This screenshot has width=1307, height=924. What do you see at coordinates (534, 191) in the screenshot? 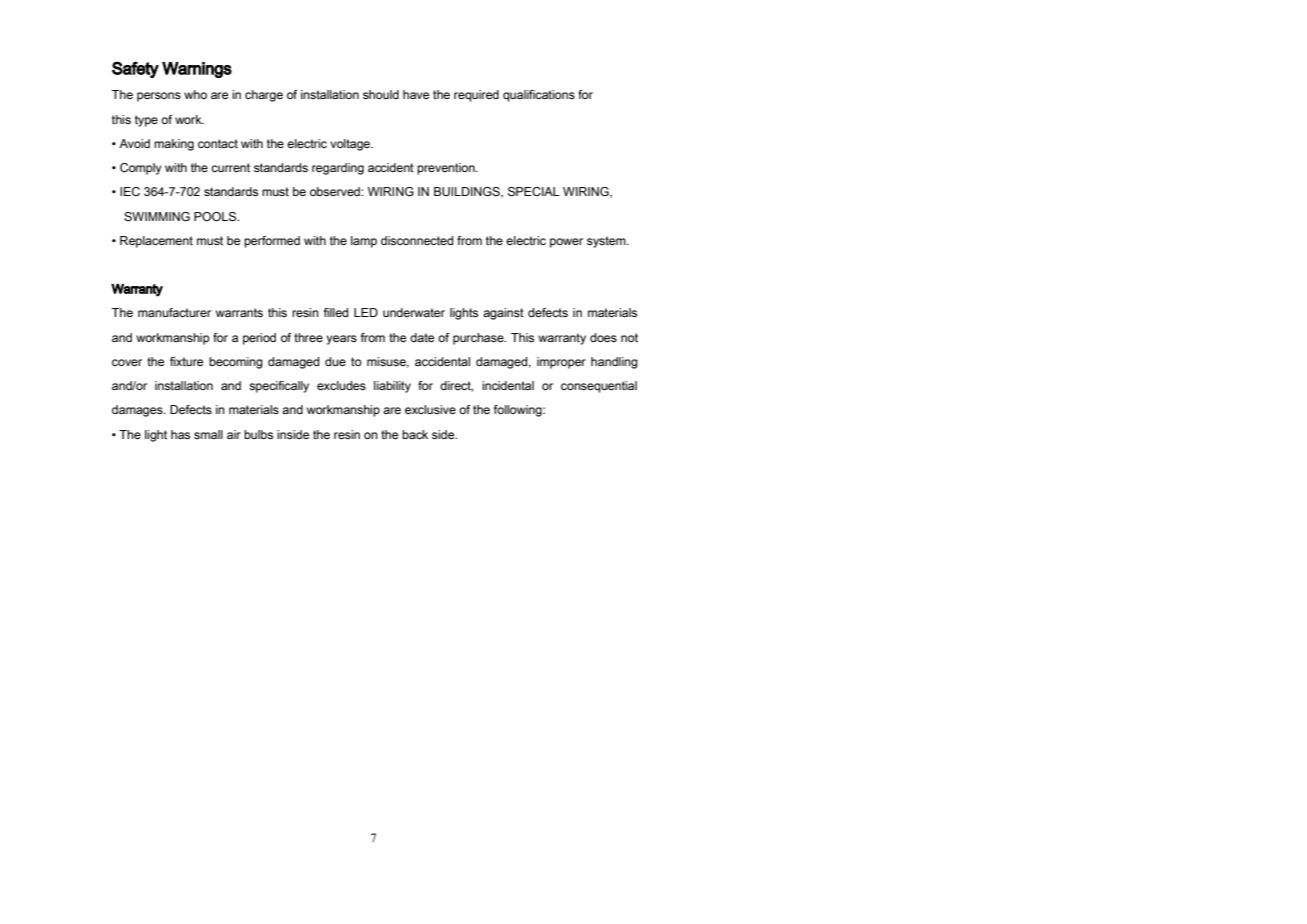
I see `SPECIAL` at bounding box center [534, 191].
